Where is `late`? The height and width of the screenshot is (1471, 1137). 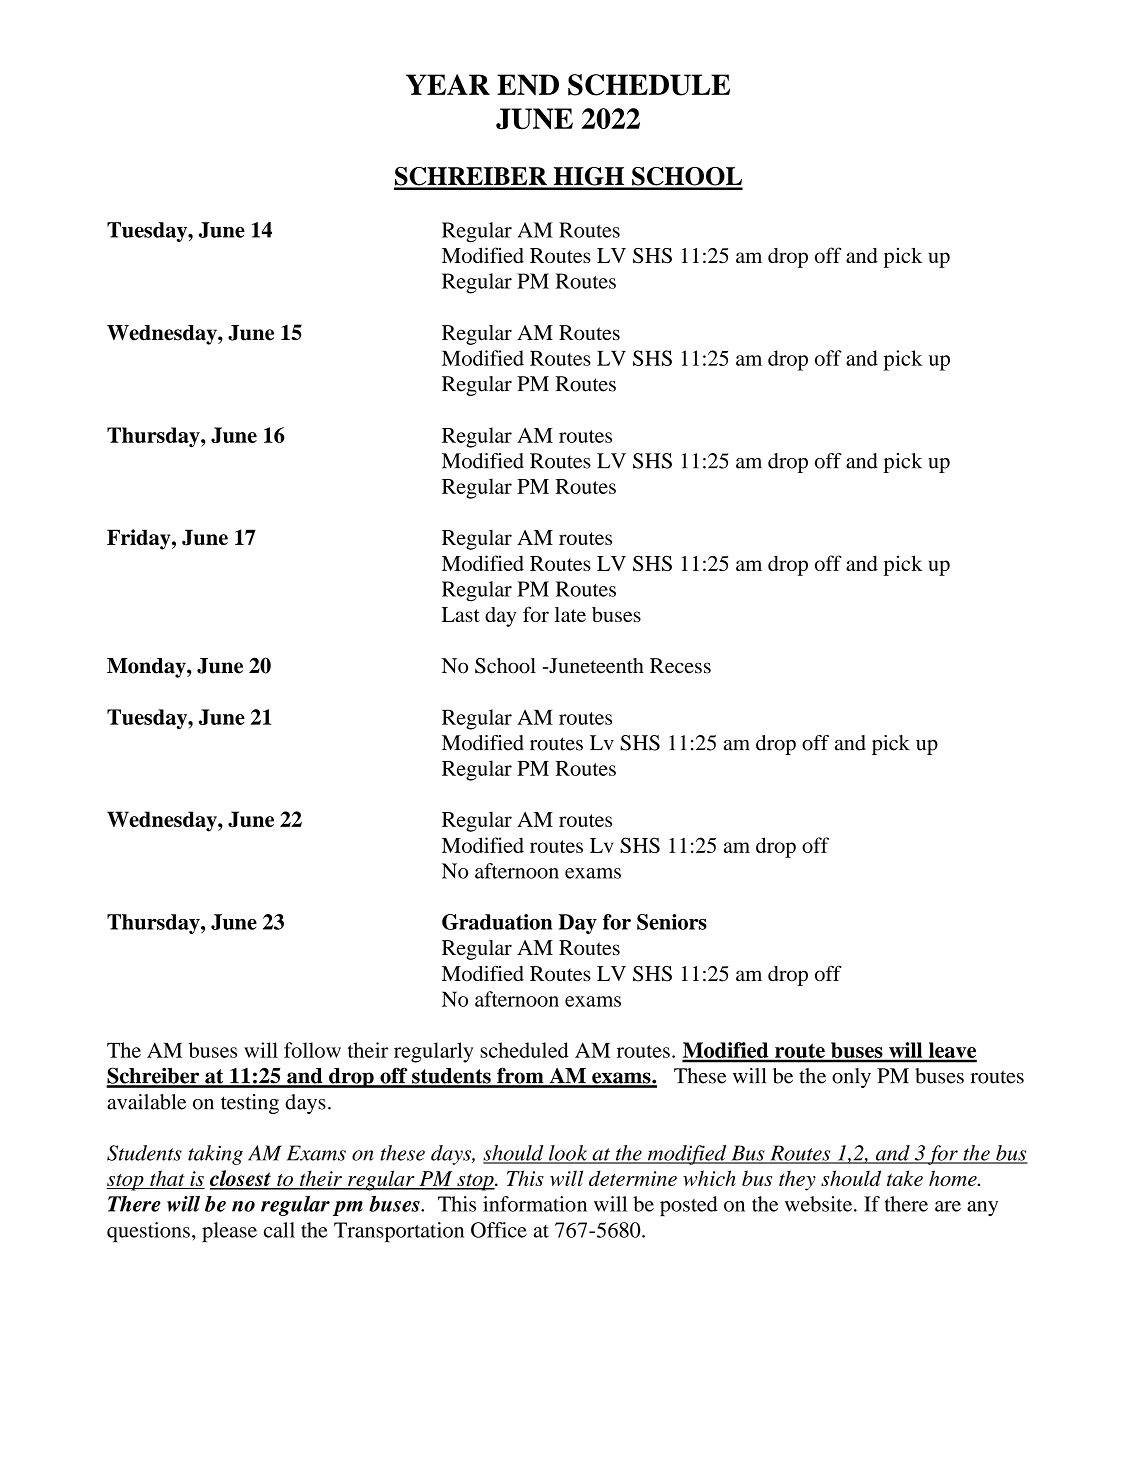 late is located at coordinates (570, 614).
